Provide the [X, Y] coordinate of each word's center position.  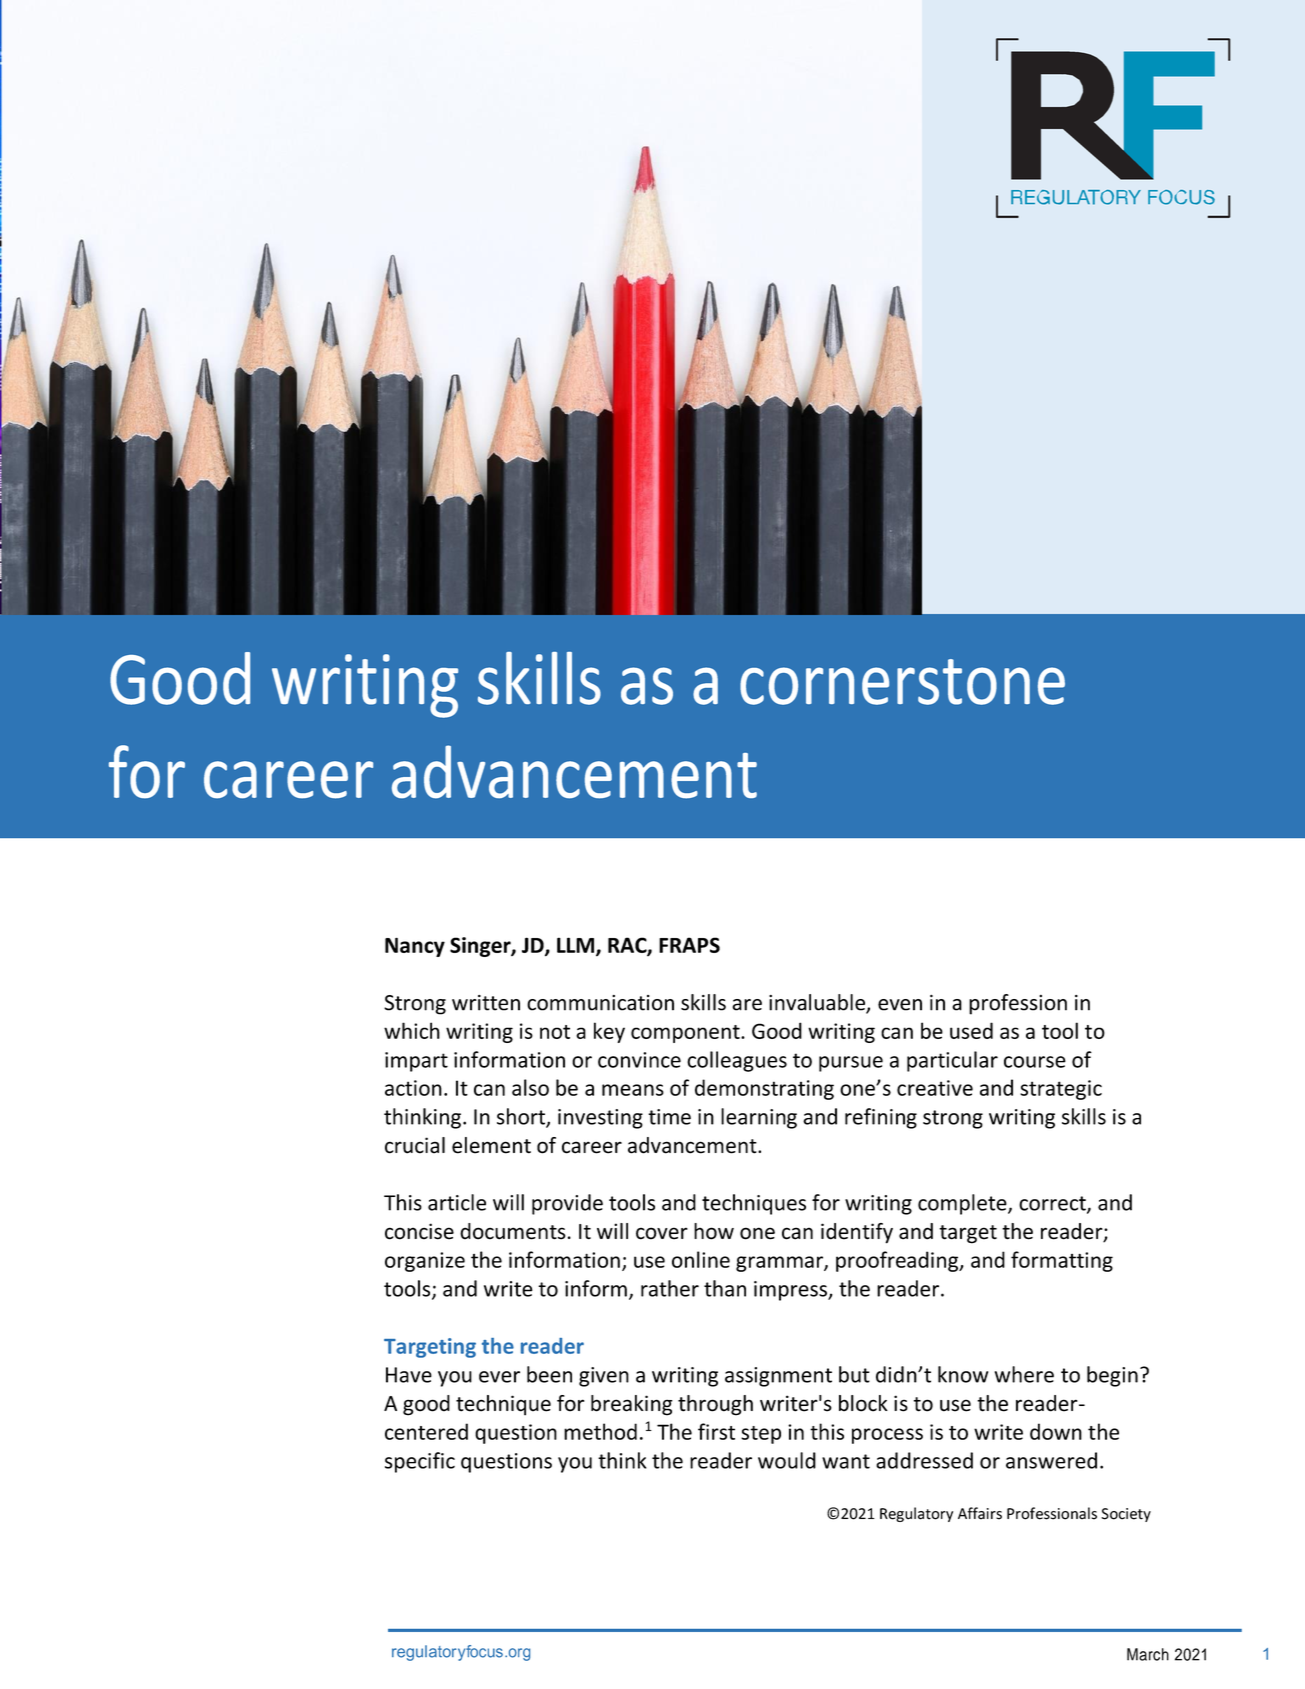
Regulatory [916, 1514]
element [491, 1145]
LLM [577, 946]
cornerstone [902, 682]
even [900, 1005]
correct [1053, 1204]
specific [420, 1462]
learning [759, 1118]
